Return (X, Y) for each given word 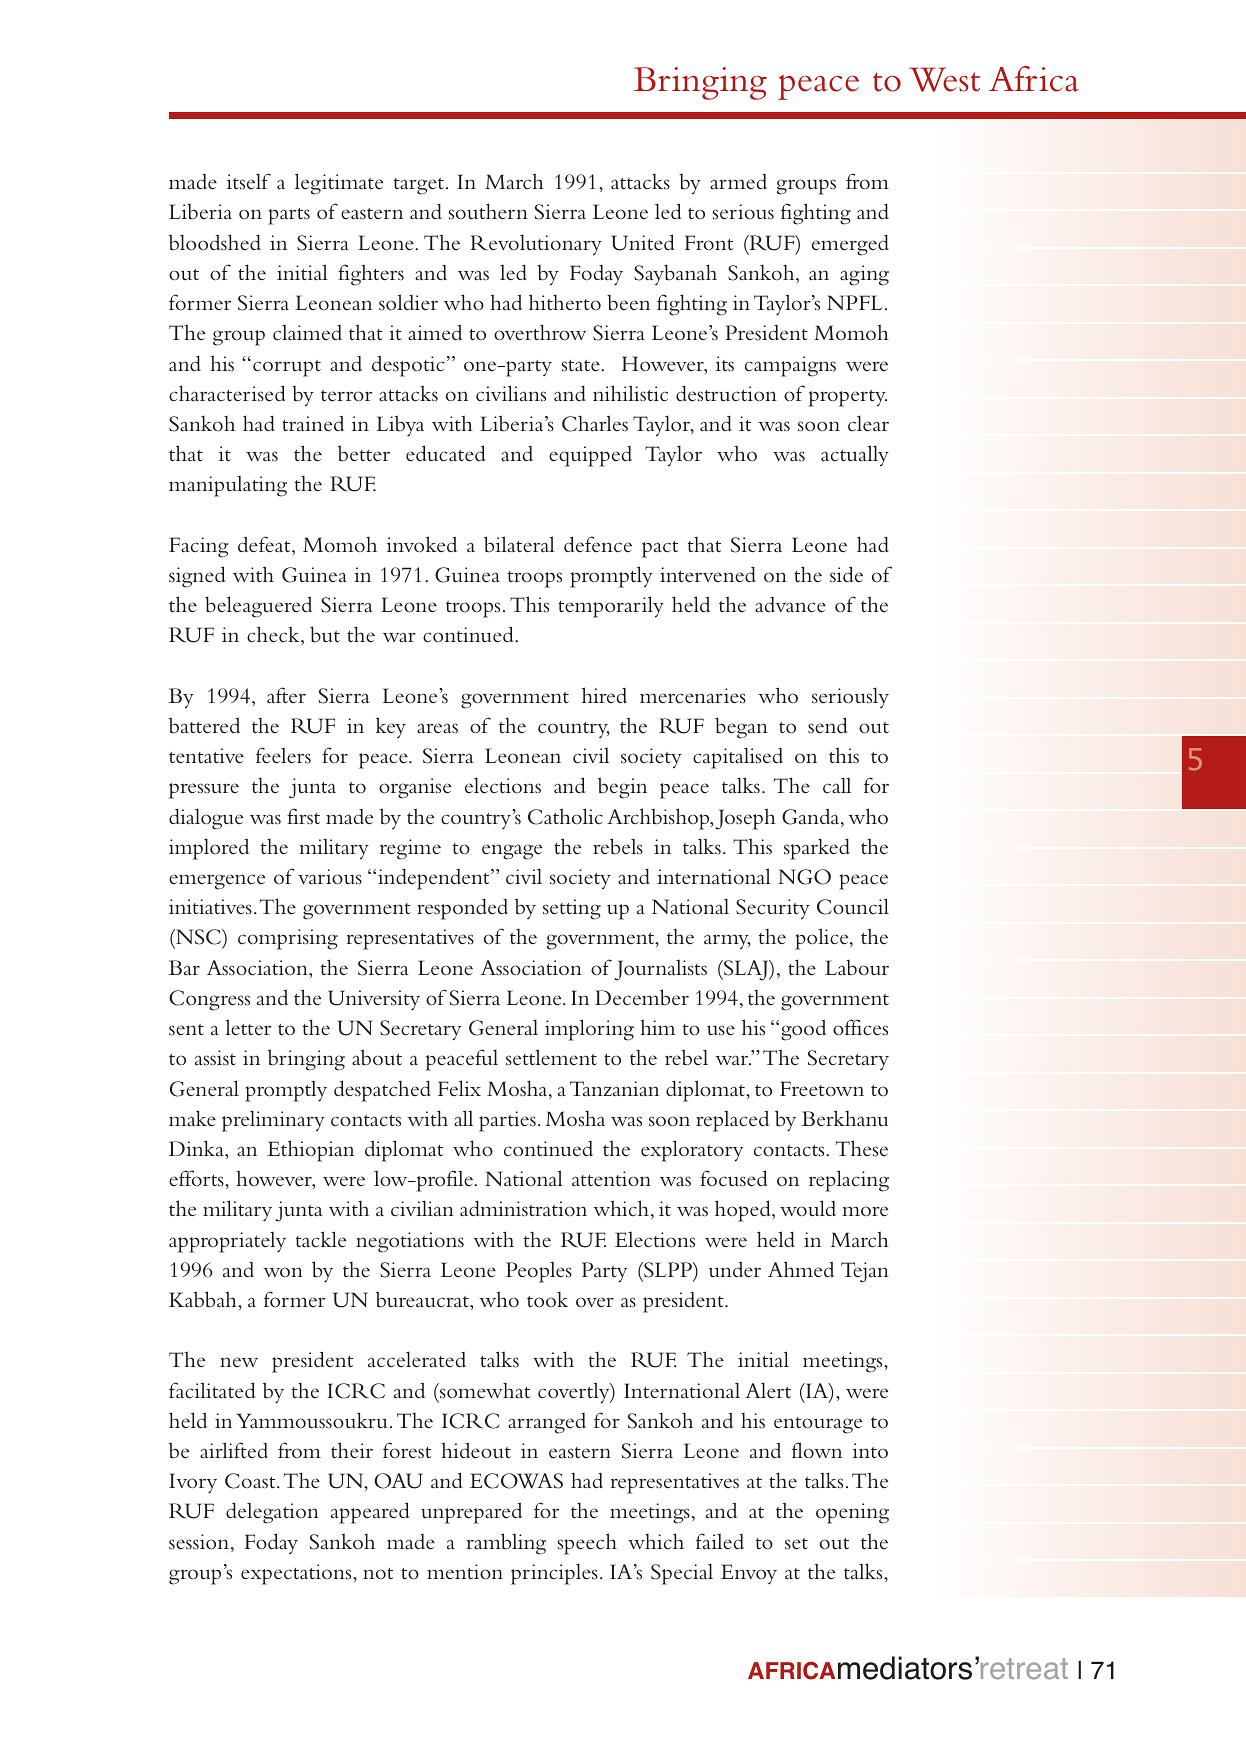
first (303, 816)
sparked (817, 849)
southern (488, 211)
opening (852, 1513)
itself (249, 181)
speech (587, 1544)
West (944, 79)
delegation (272, 1513)
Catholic (565, 816)
